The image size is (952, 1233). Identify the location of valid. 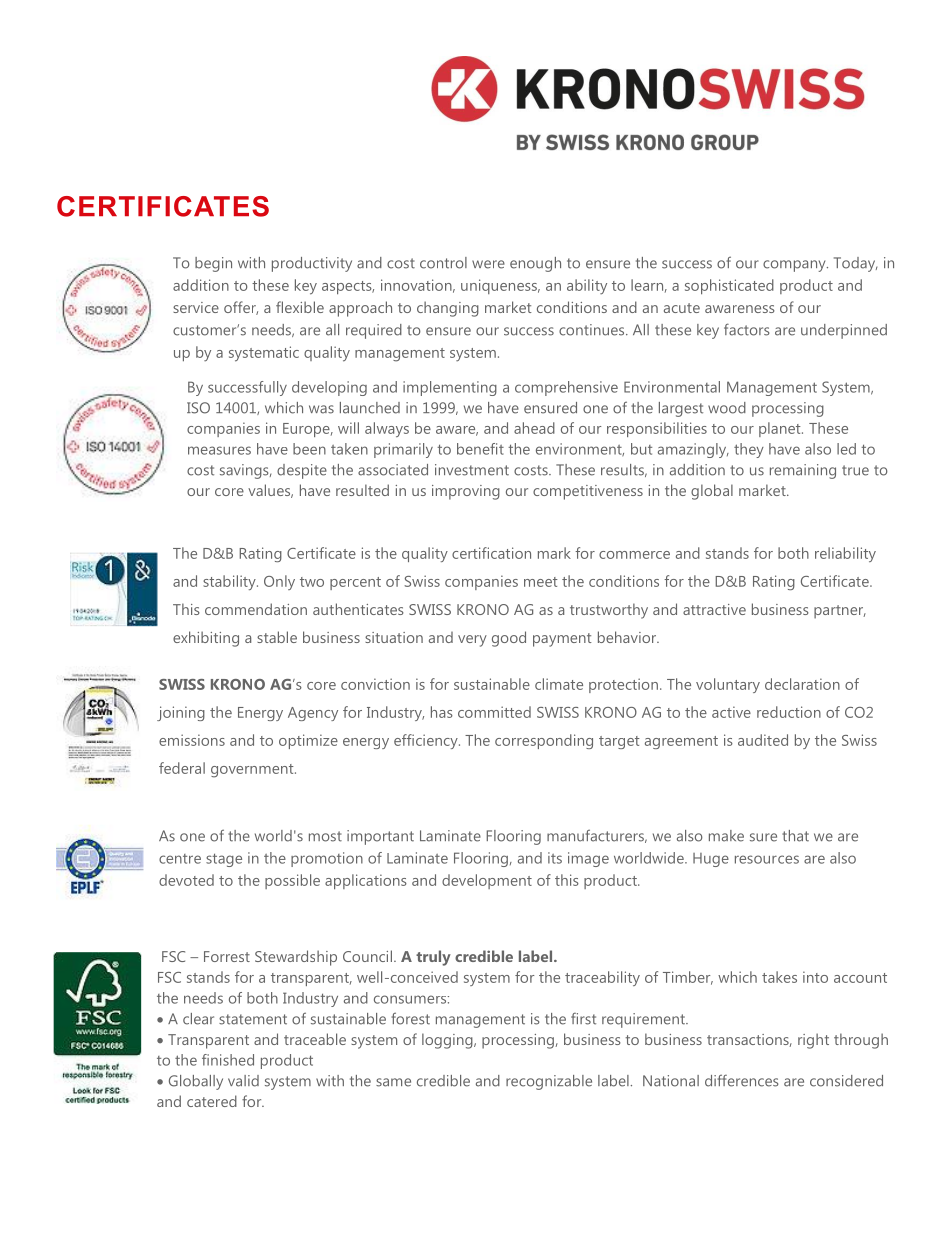
(243, 1081).
